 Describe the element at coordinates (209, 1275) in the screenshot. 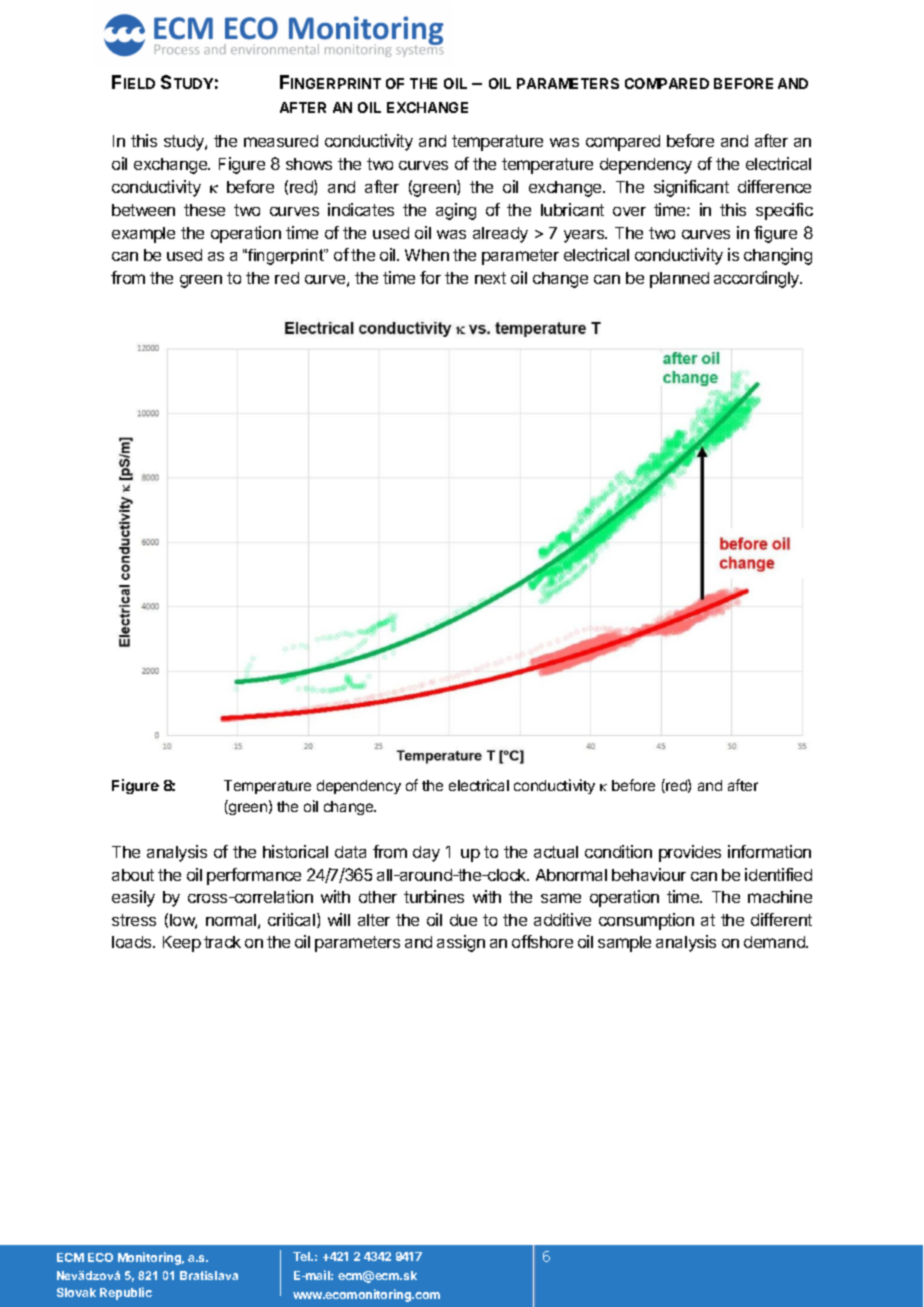

I see `Bratislava` at that location.
